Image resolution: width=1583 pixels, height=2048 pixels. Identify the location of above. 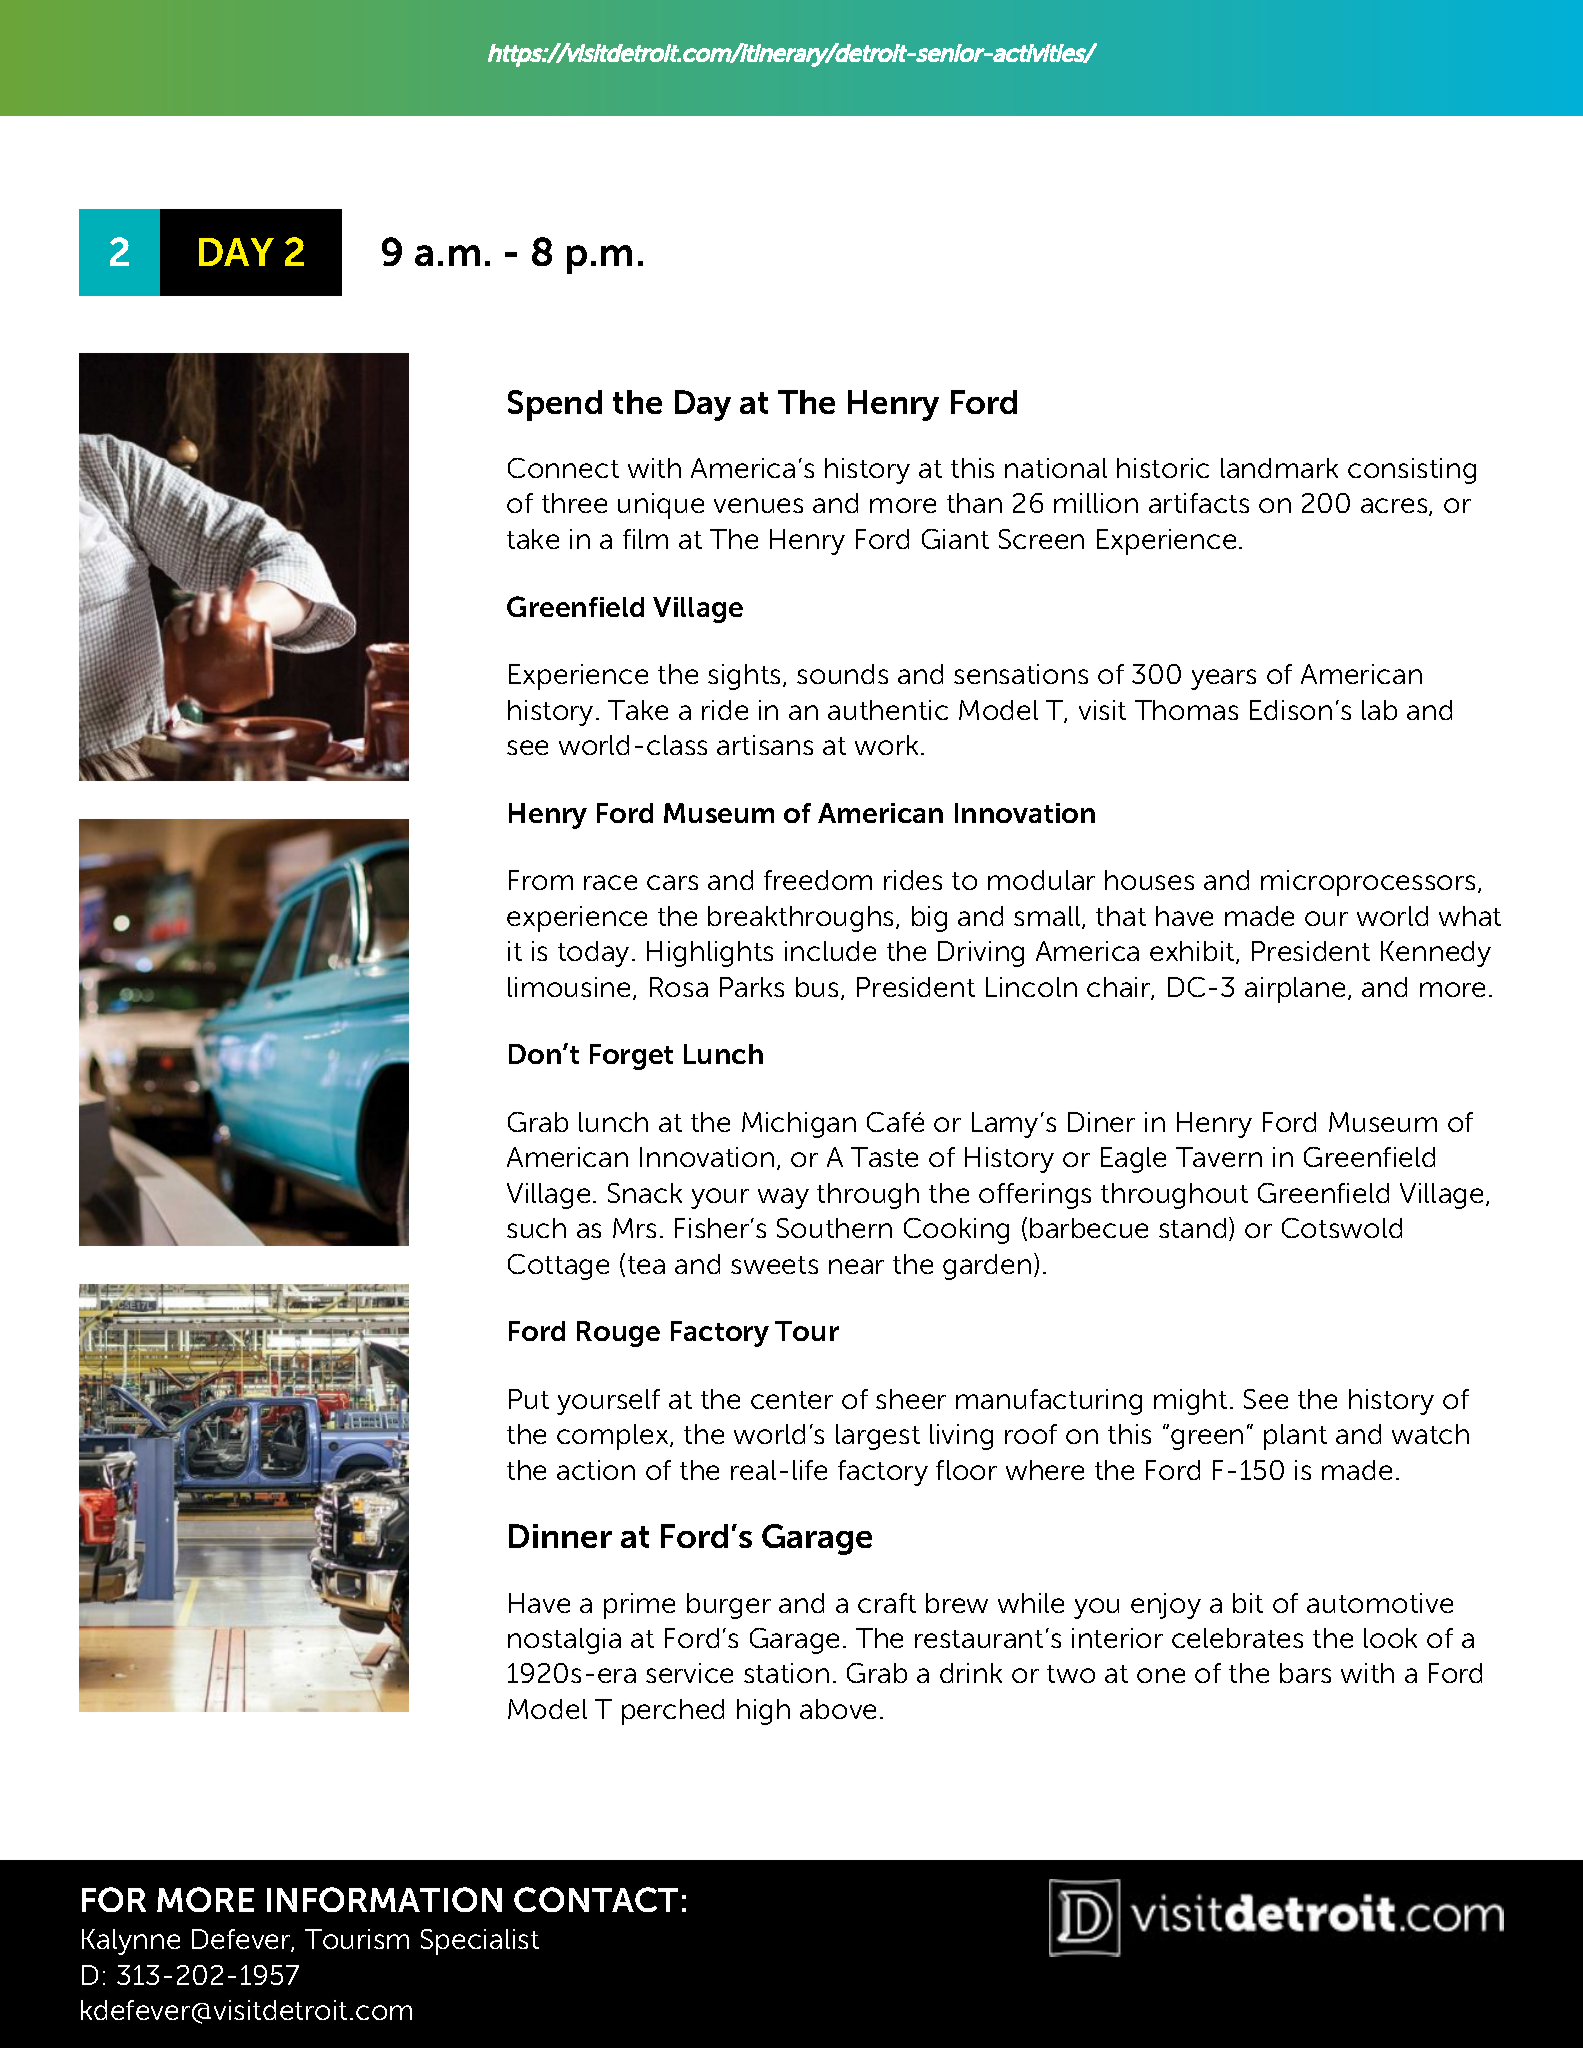
(838, 1709).
